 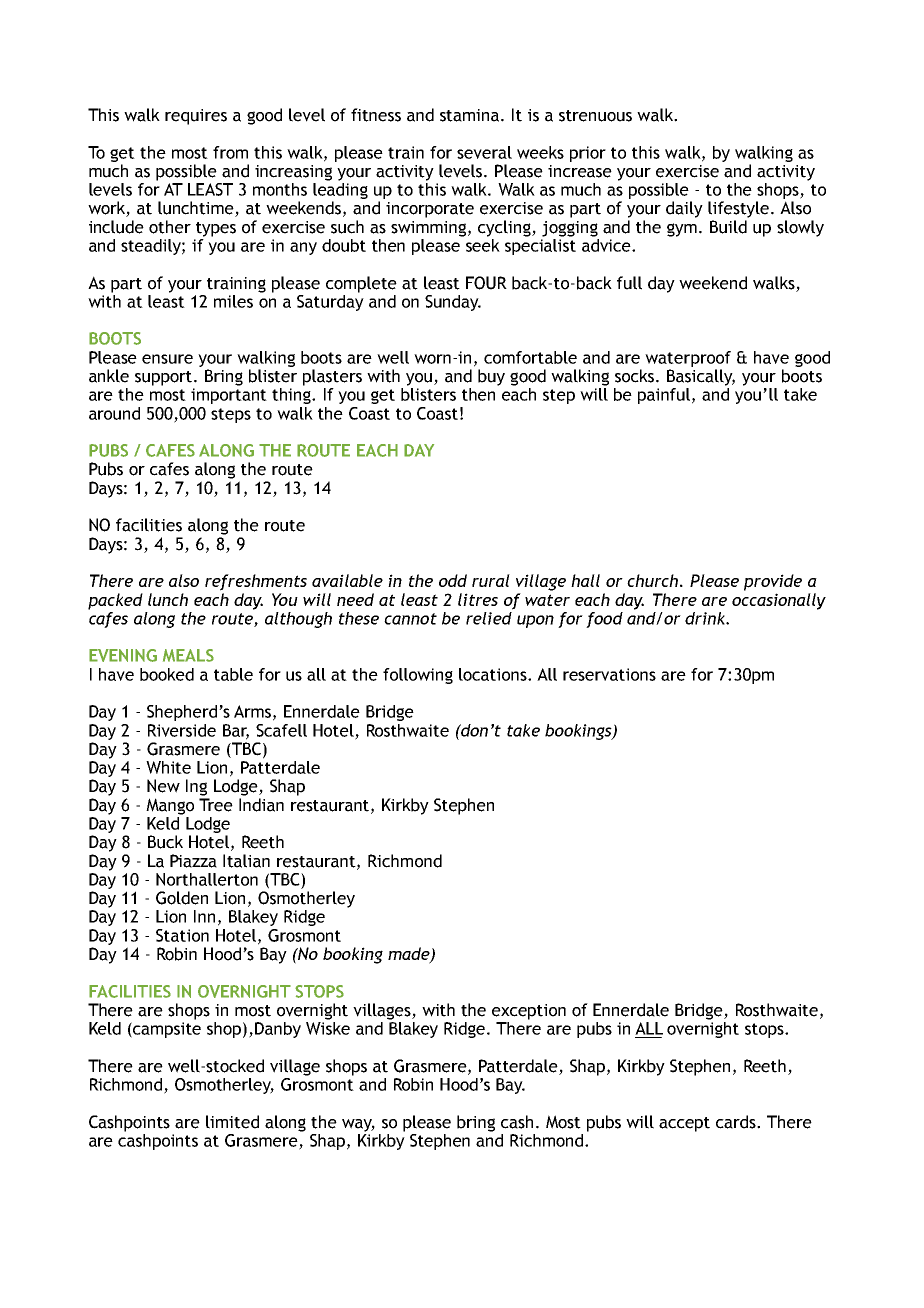 I want to click on reservations, so click(x=609, y=674).
